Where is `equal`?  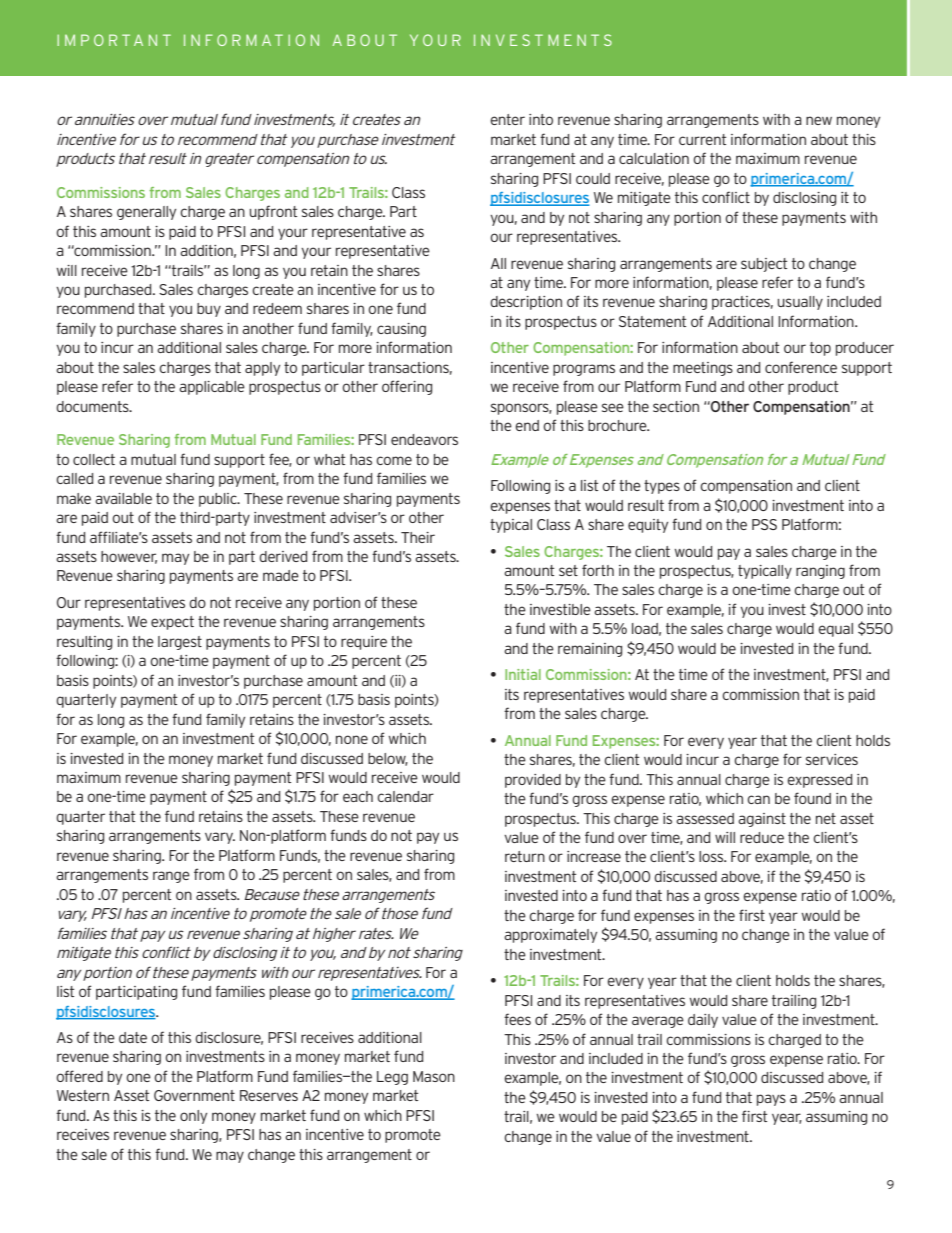 equal is located at coordinates (835, 630).
